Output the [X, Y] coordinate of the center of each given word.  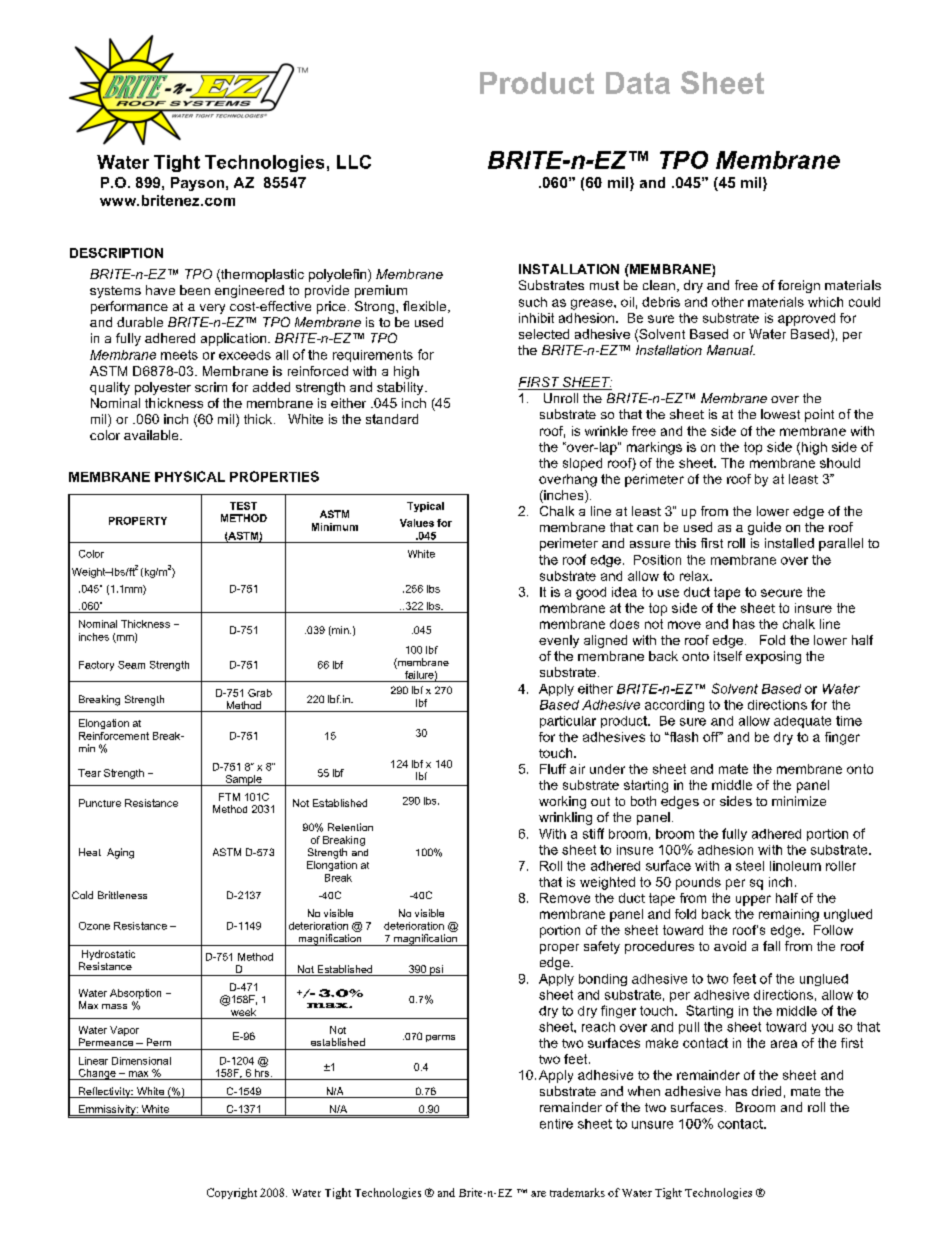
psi [436, 970]
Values [417, 523]
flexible [426, 307]
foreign [799, 286]
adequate [802, 722]
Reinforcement [114, 736]
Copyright [232, 1193]
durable [140, 322]
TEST [243, 506]
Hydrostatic [107, 956]
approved [806, 319]
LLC [354, 162]
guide [764, 528]
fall [771, 946]
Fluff [553, 769]
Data [638, 83]
